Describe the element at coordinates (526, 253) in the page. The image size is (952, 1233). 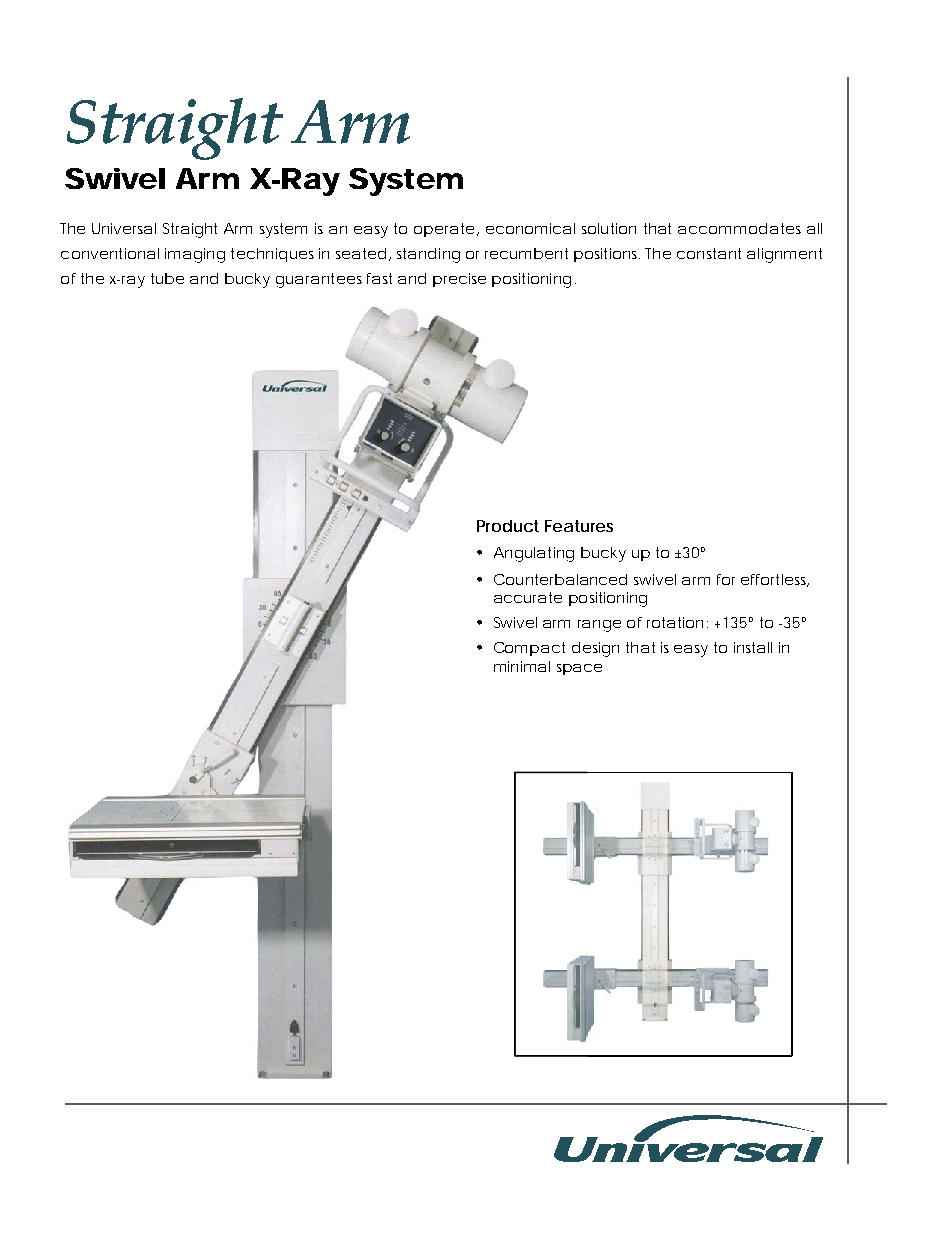
I see `recumbent` at that location.
